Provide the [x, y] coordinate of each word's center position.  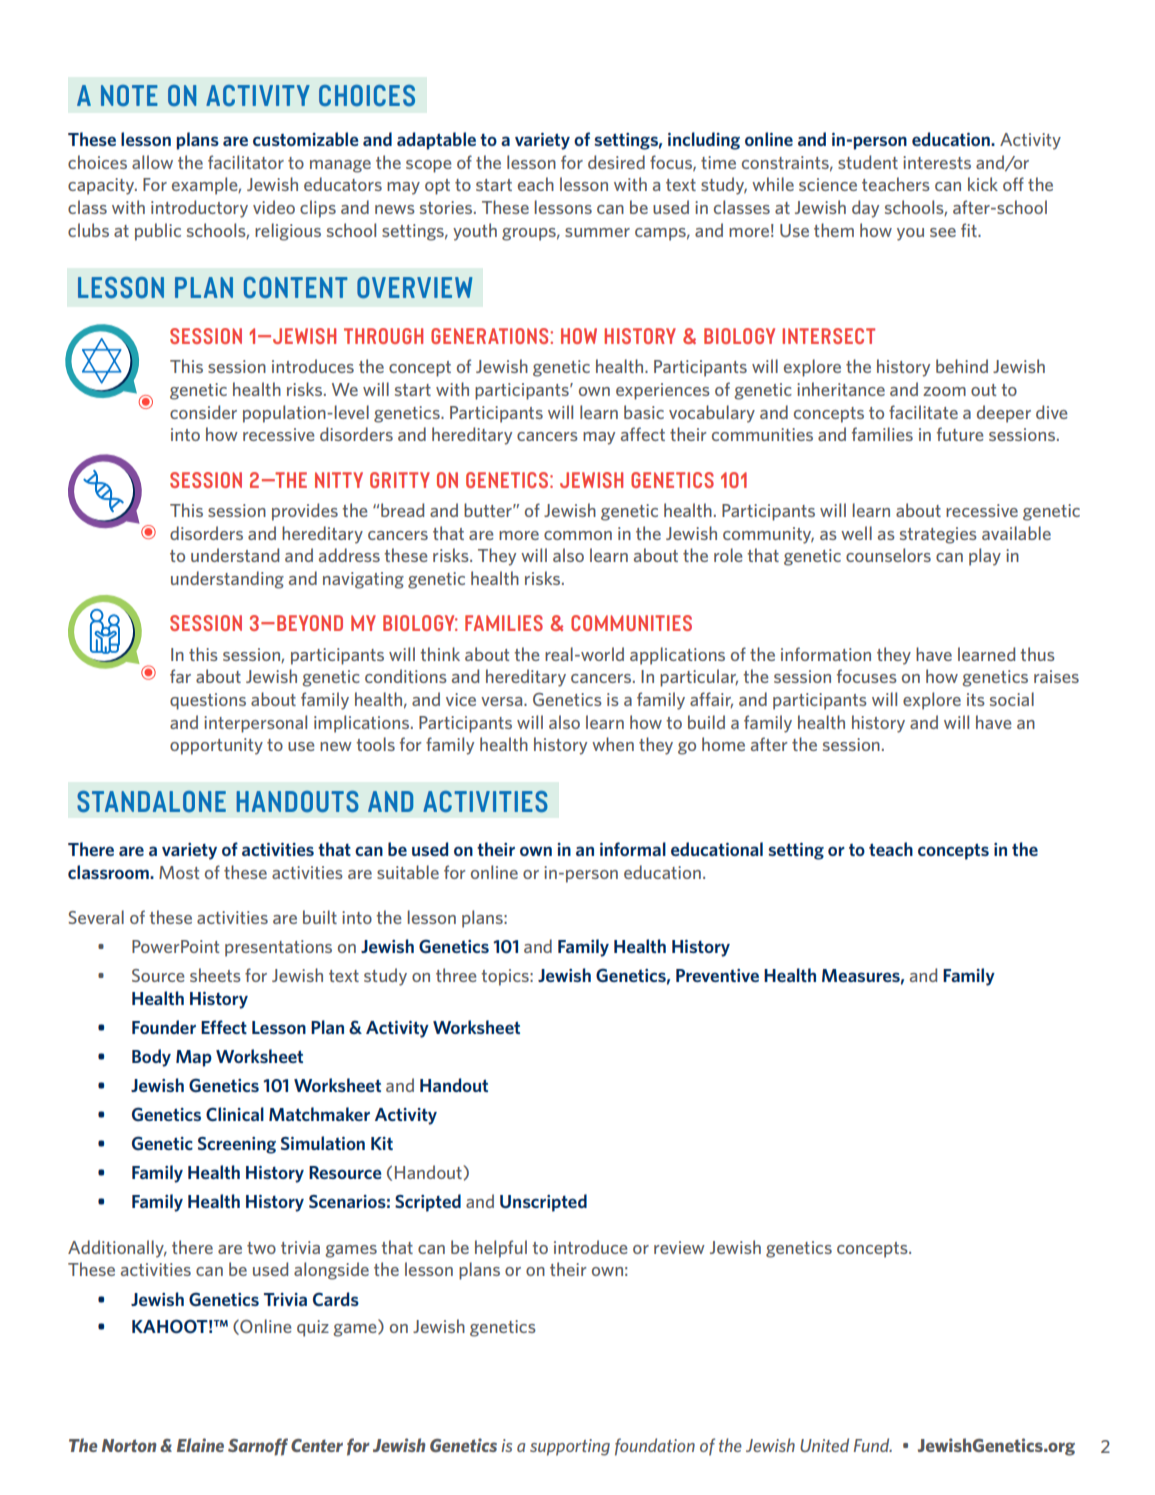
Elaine [200, 1445]
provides [305, 512]
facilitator [246, 162]
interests [937, 162]
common [578, 535]
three [456, 975]
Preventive [717, 975]
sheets [215, 975]
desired [616, 162]
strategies [938, 535]
